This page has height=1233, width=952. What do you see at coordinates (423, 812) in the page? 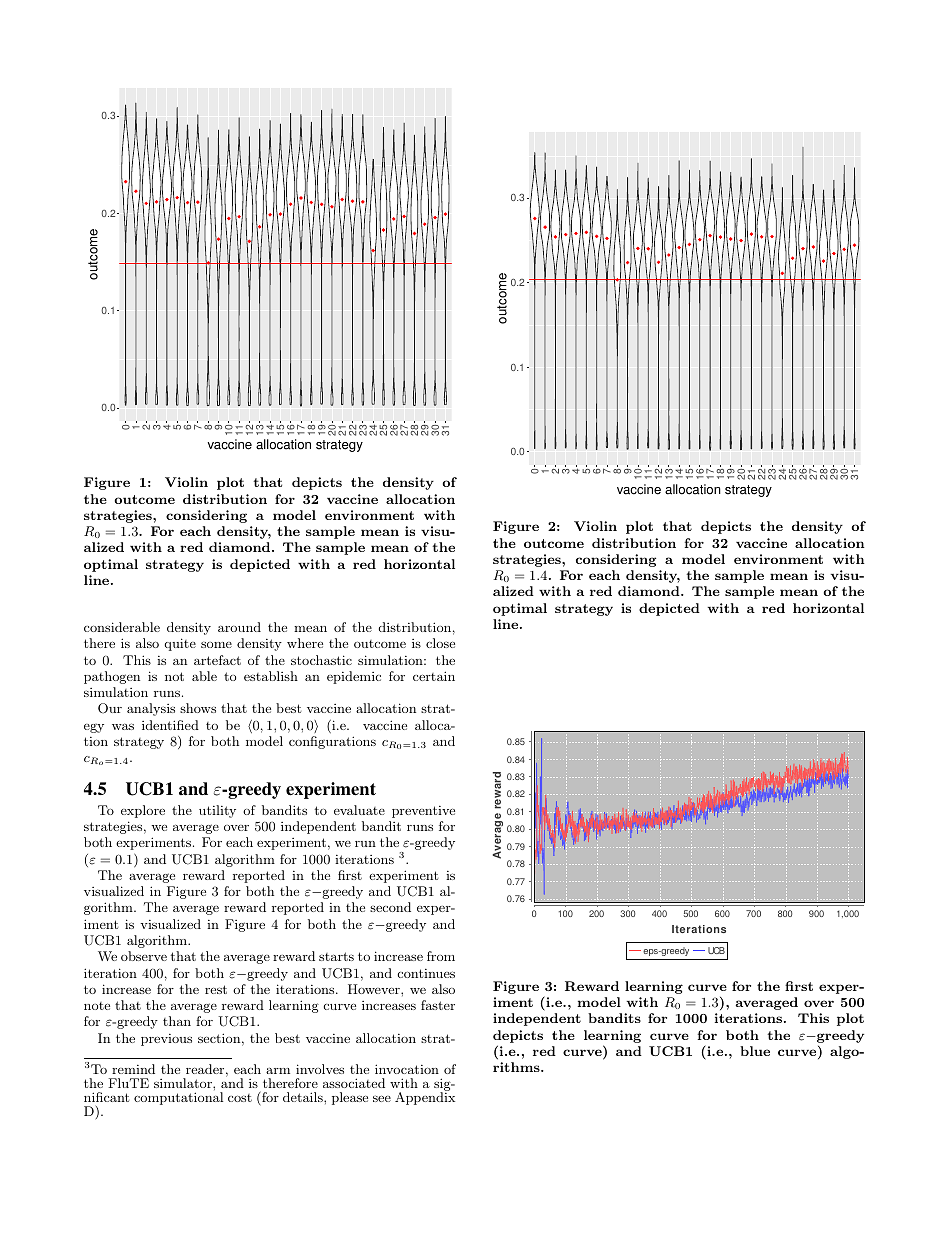
I see `preventive` at bounding box center [423, 812].
